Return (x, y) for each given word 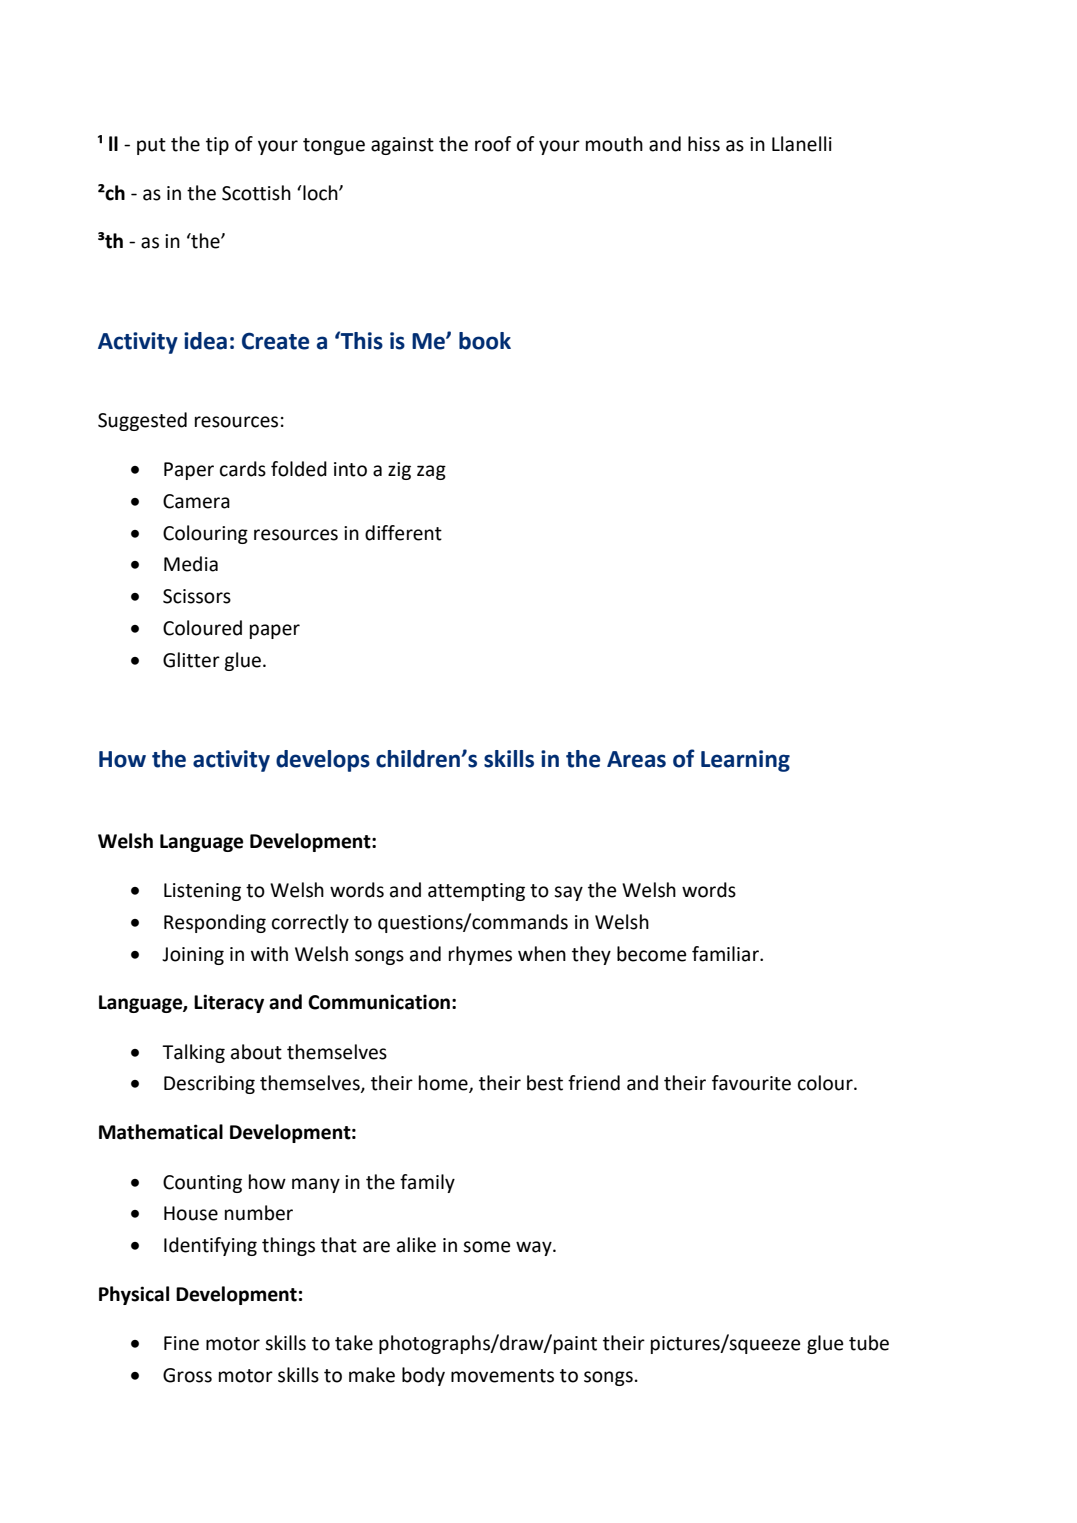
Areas (636, 759)
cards (243, 469)
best (545, 1083)
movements (502, 1376)
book (485, 341)
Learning (745, 761)
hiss (704, 144)
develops (323, 761)
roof (493, 144)
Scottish (256, 193)
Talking (193, 1053)
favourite (751, 1083)
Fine (181, 1343)
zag (431, 472)
